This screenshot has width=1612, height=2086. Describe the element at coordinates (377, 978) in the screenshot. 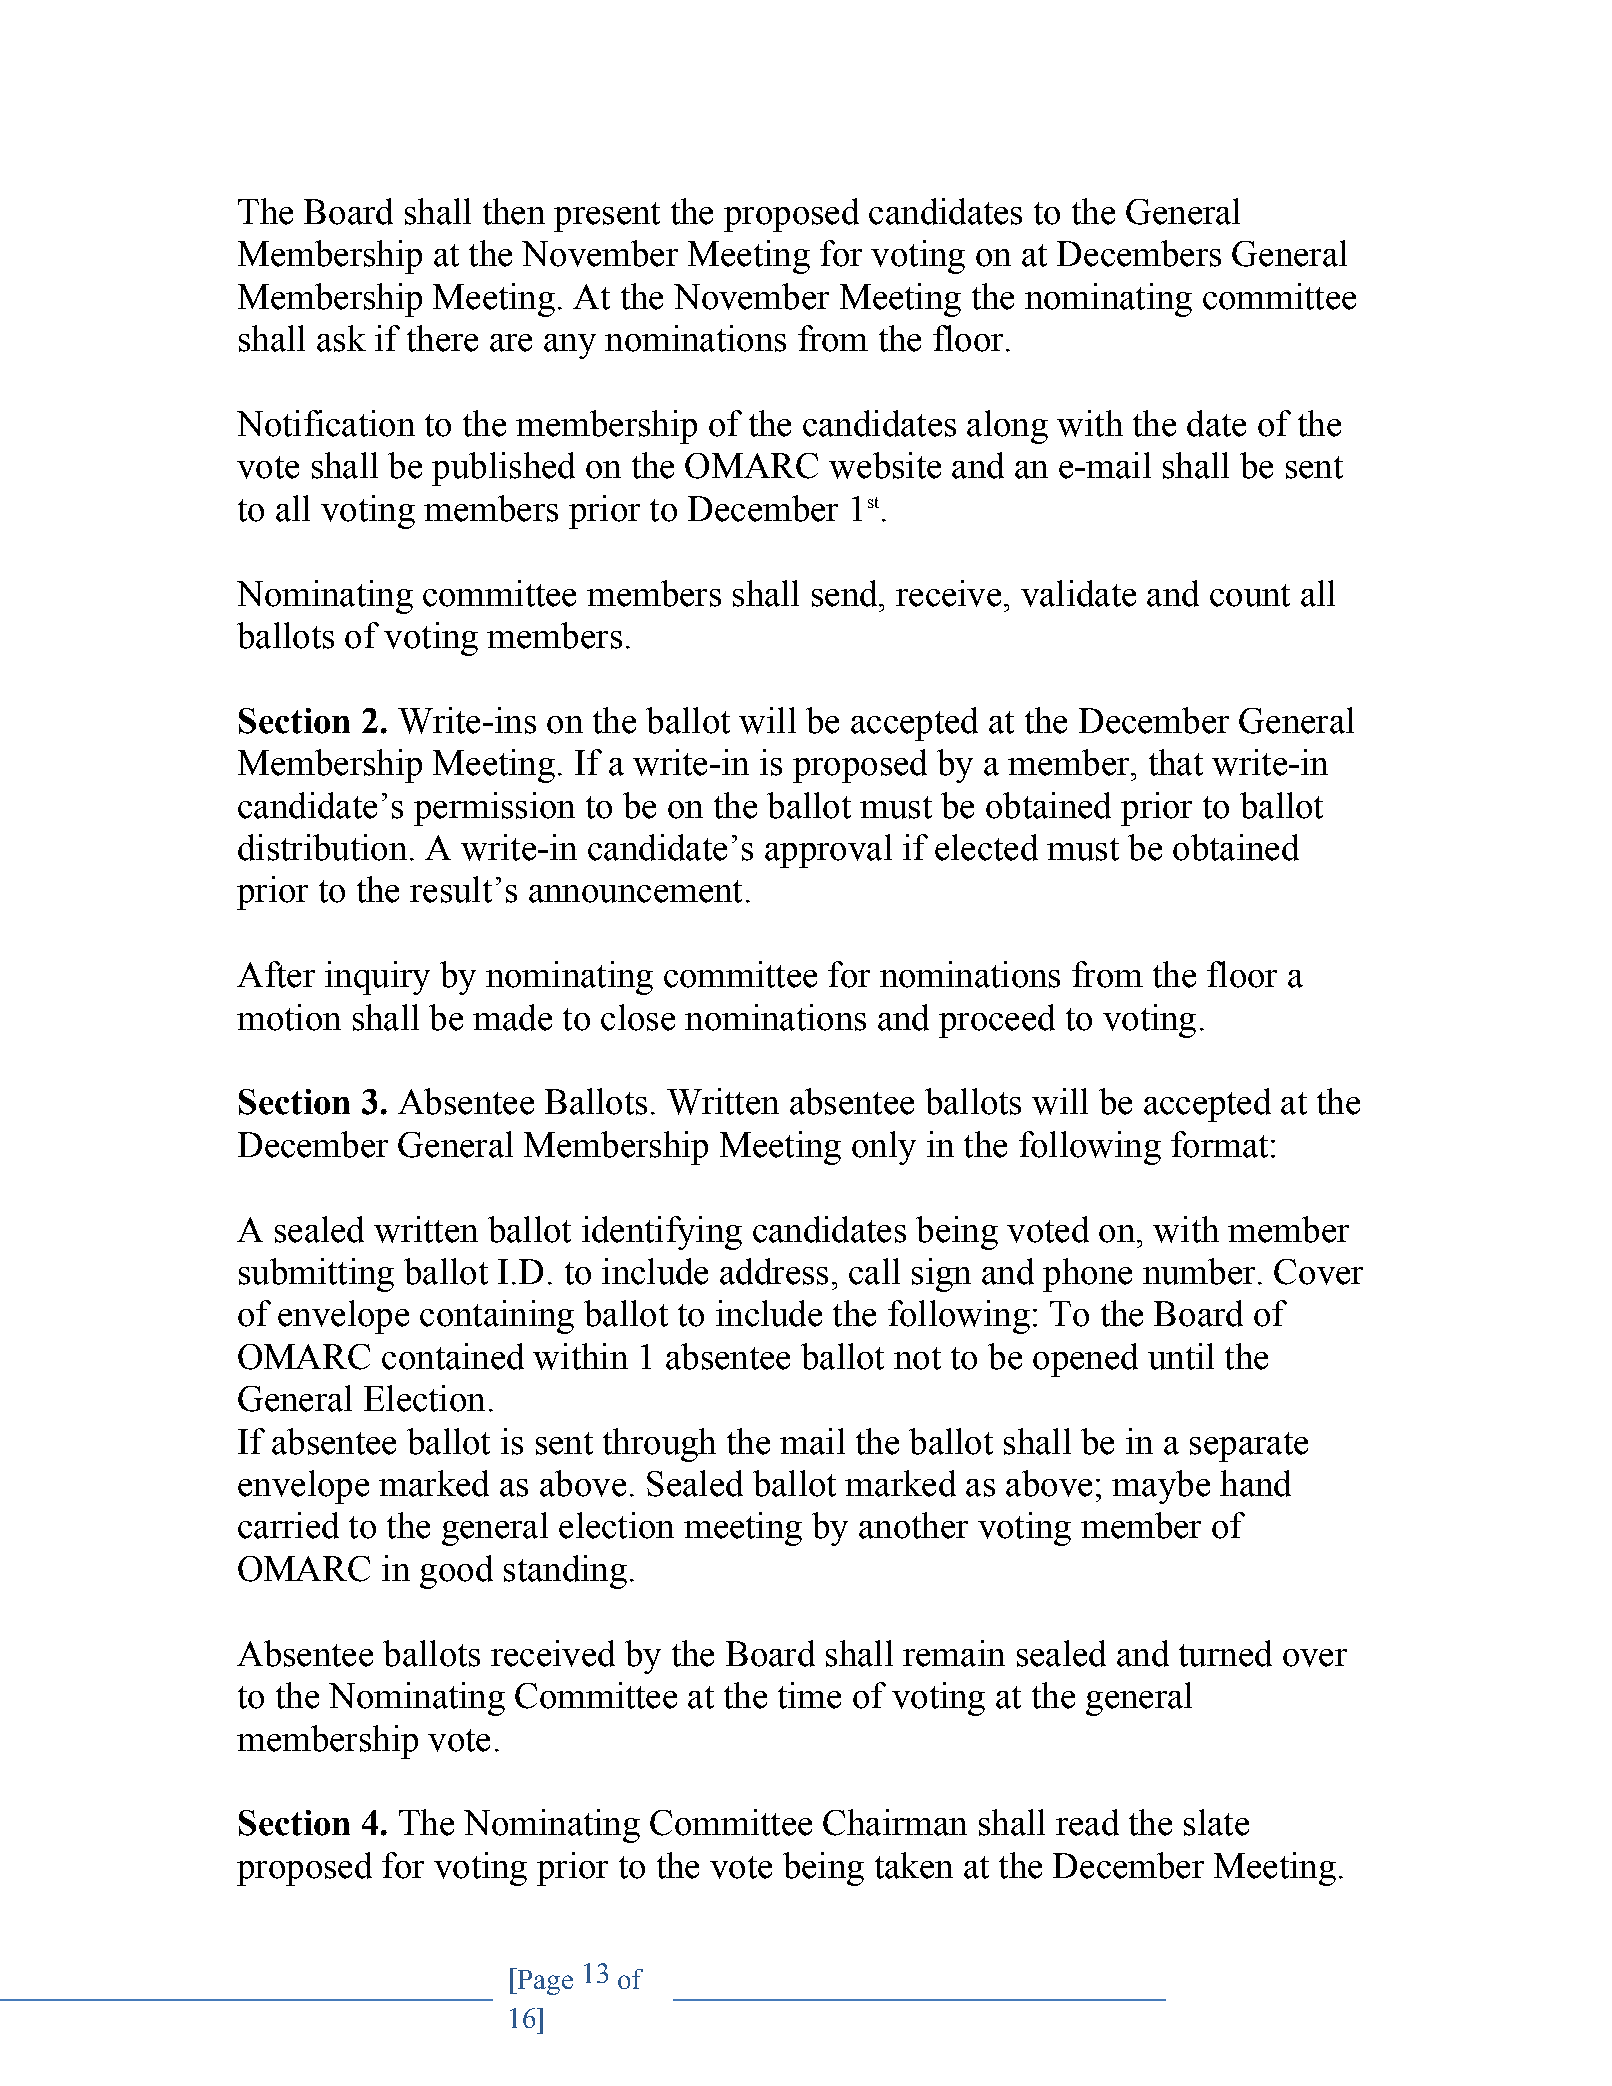

I see `inquiry` at that location.
